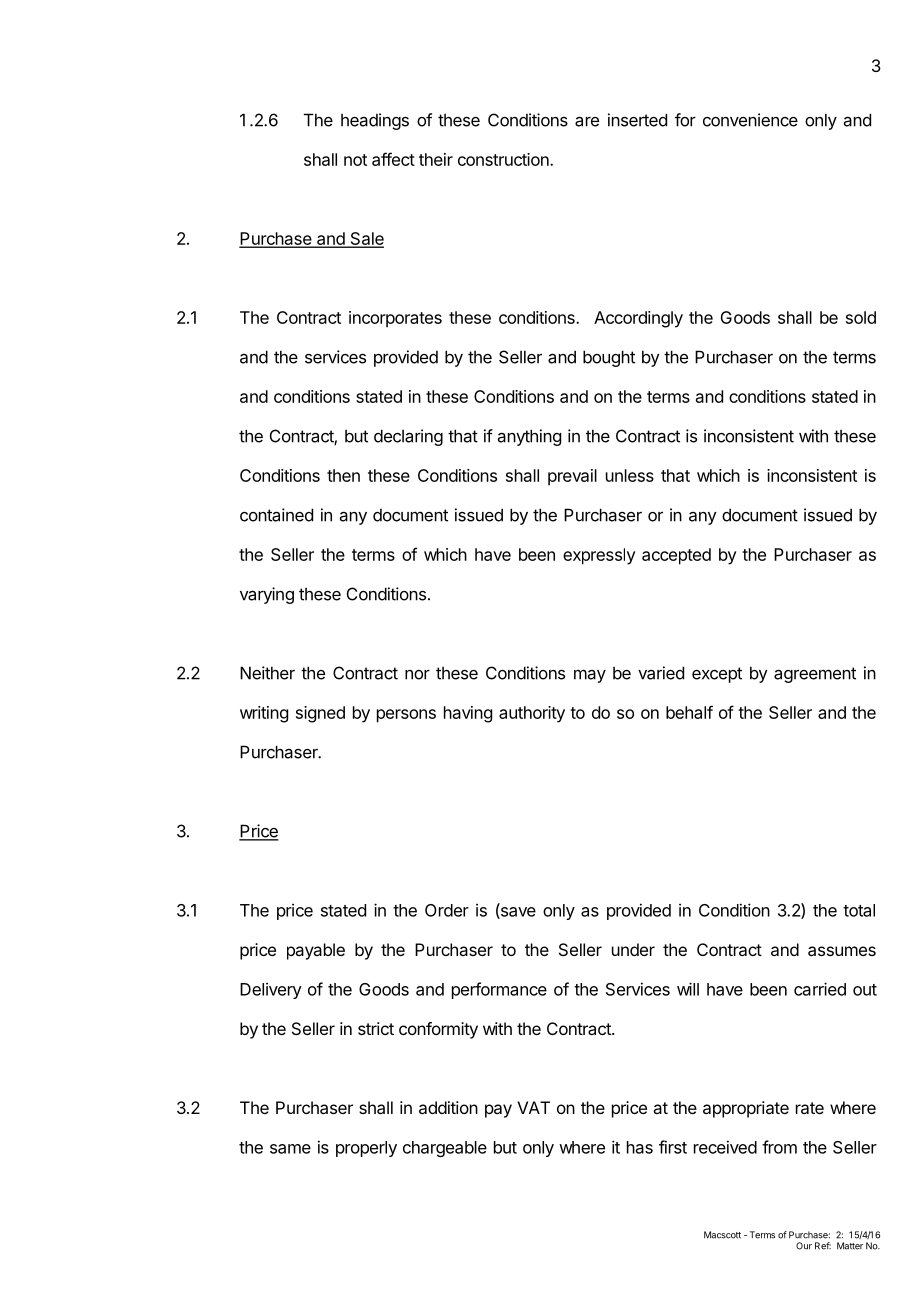 This document has height=1307, width=924. Describe the element at coordinates (609, 358) in the document. I see `bought` at that location.
